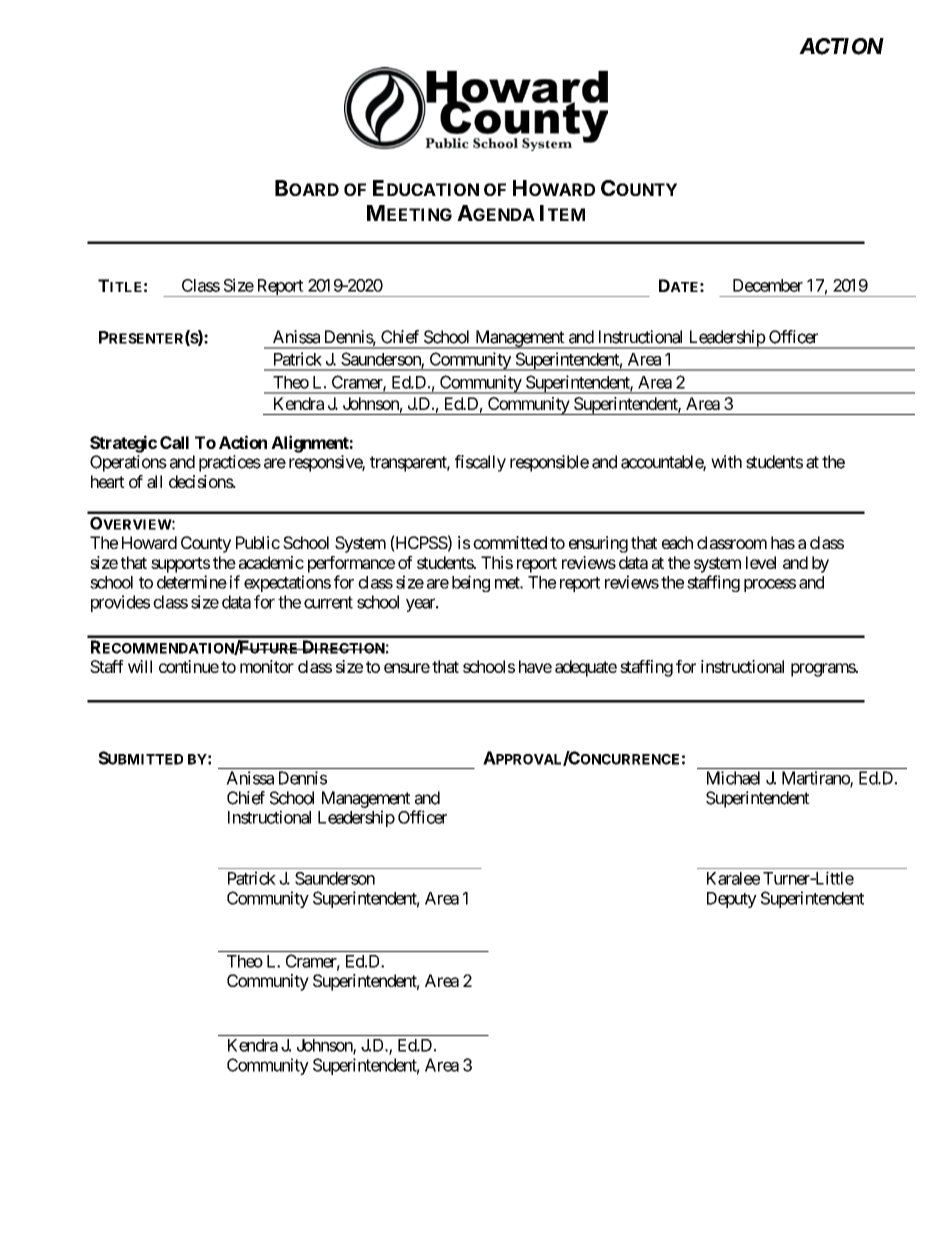  I want to click on December, so click(768, 285).
